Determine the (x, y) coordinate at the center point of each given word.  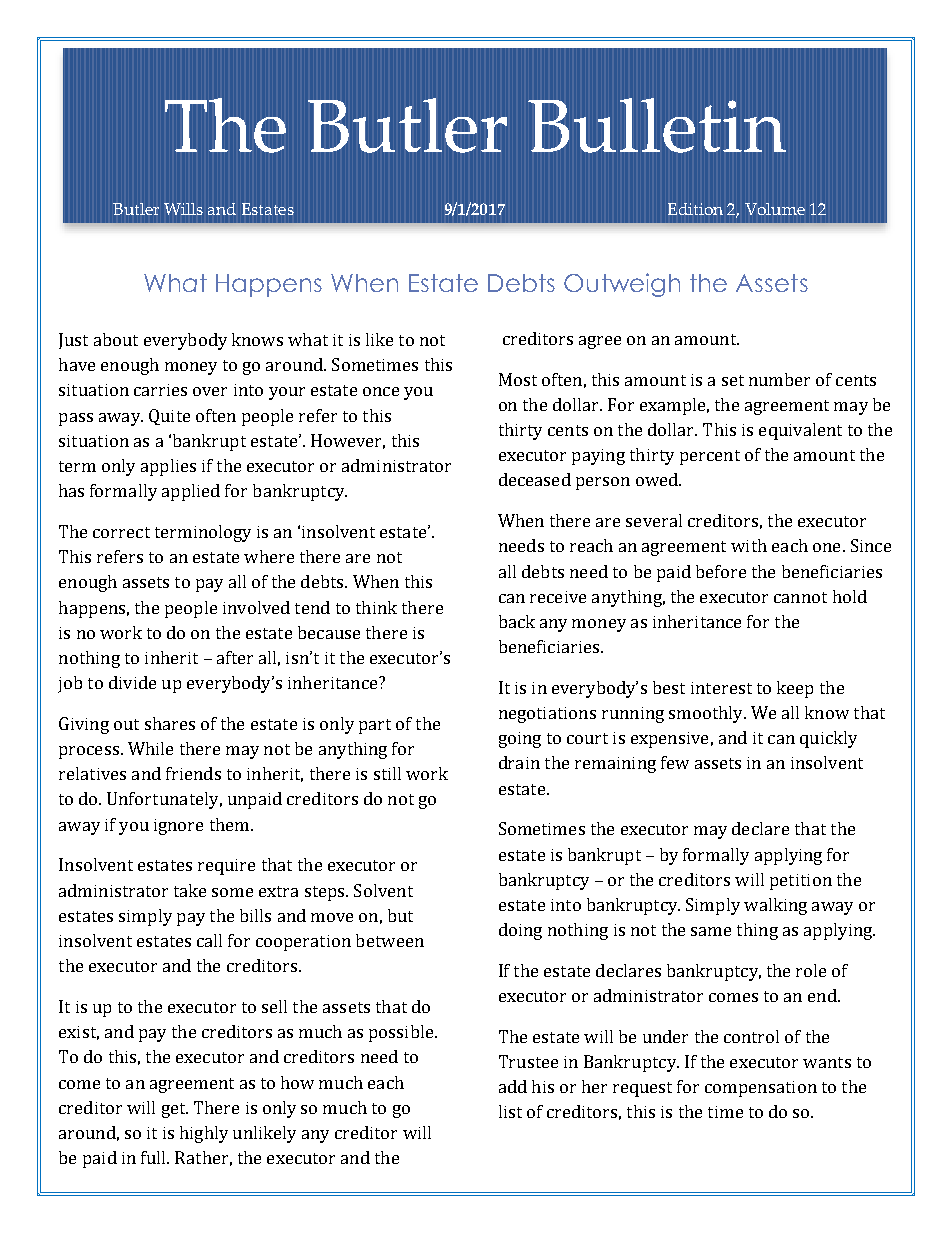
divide (132, 682)
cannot (800, 597)
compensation (761, 1089)
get (175, 1110)
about (116, 339)
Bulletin (657, 125)
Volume (775, 209)
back (517, 621)
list (510, 1111)
